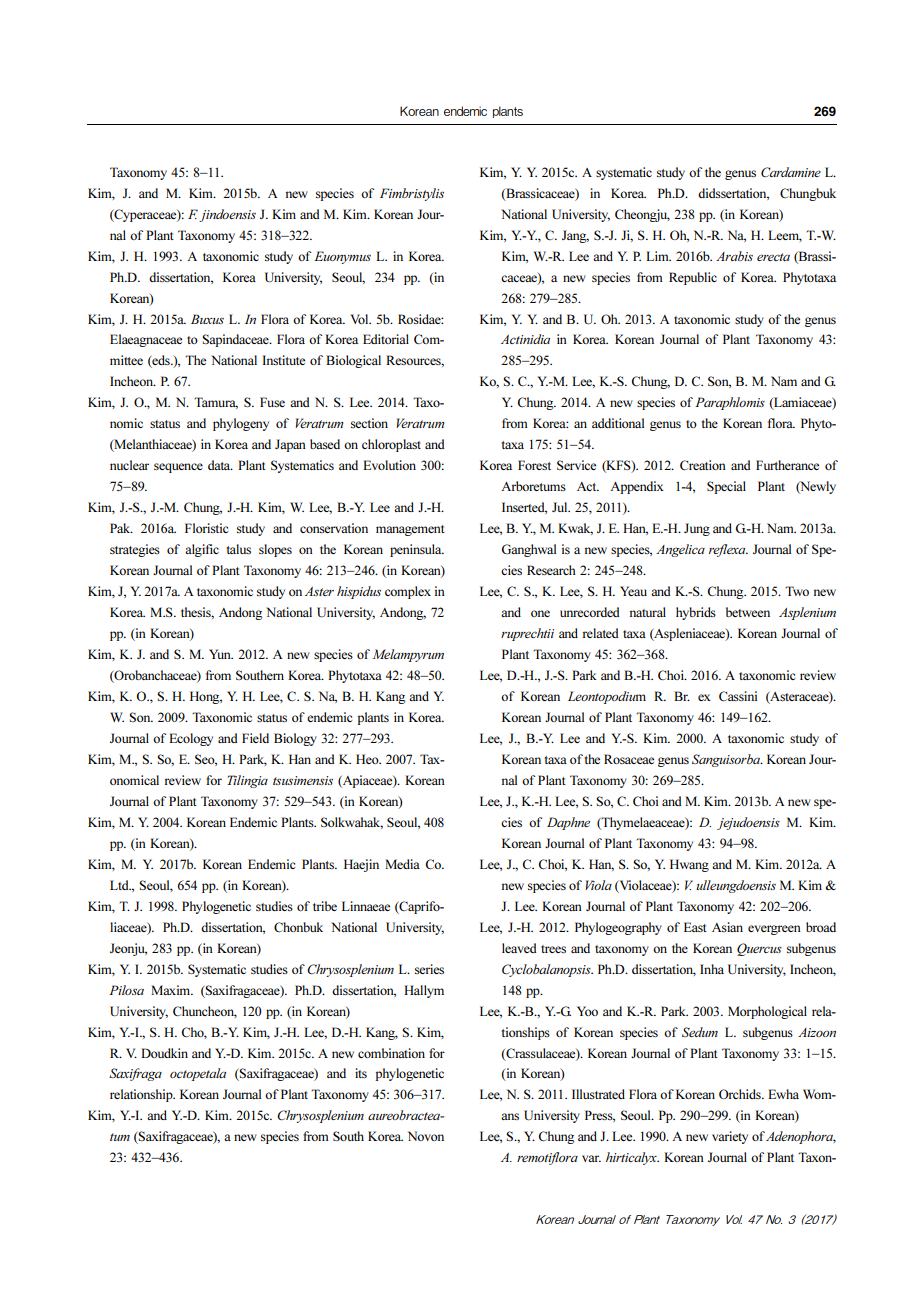 The height and width of the page is (1308, 924). What do you see at coordinates (120, 885) in the page?
I see `Ltd` at bounding box center [120, 885].
